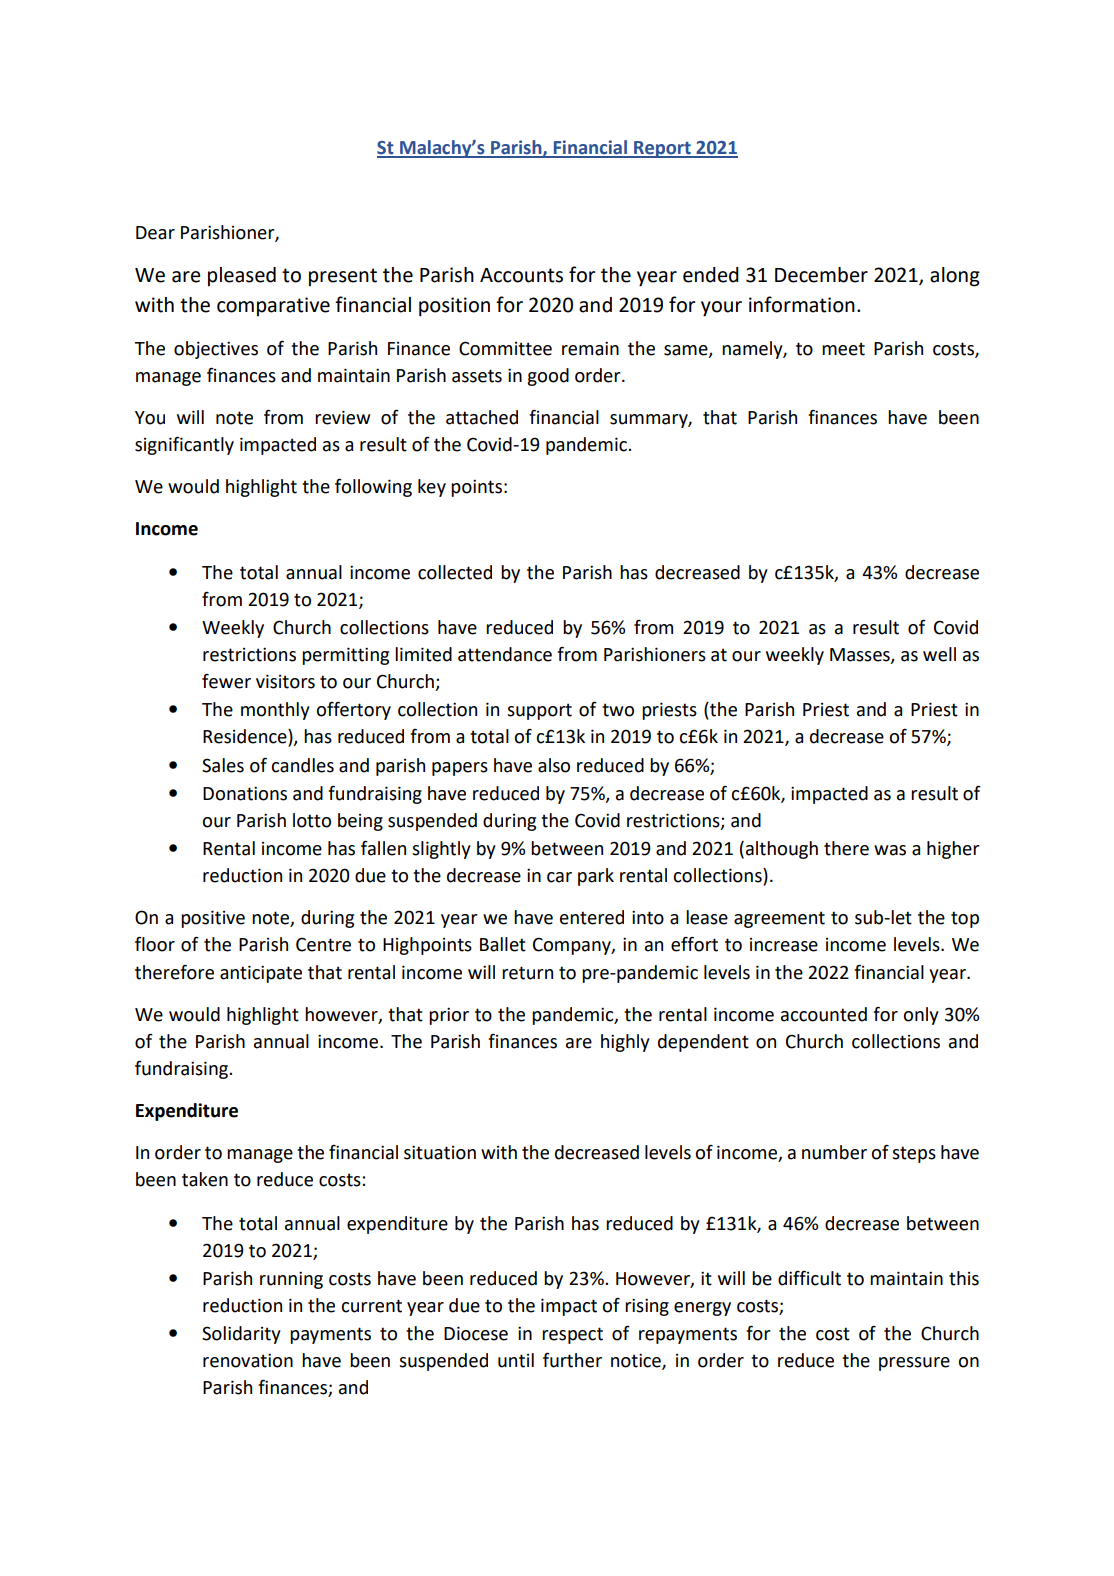 Image resolution: width=1114 pixels, height=1576 pixels. Describe the element at coordinates (246, 737) in the image. I see `Residence` at that location.
